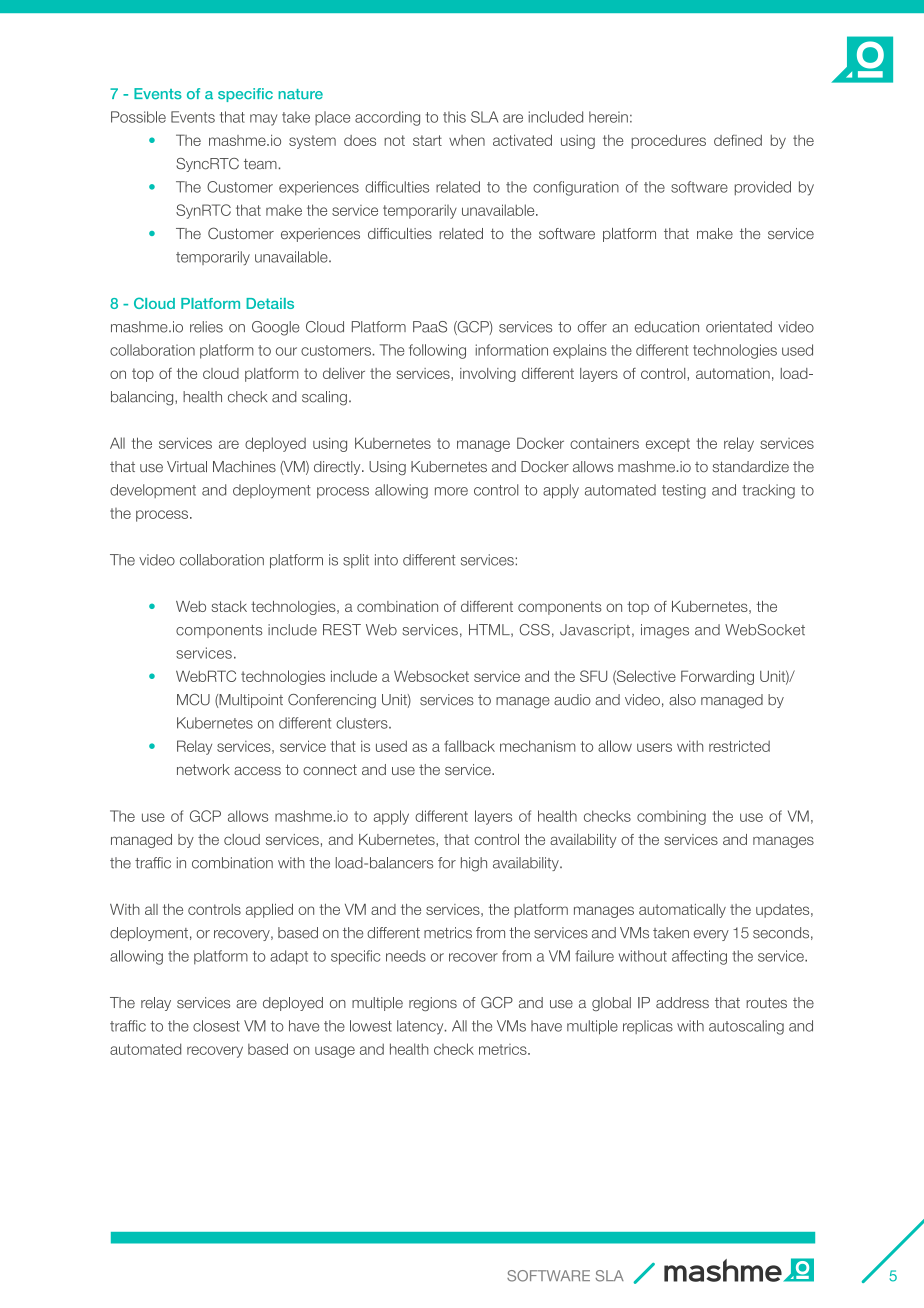  What do you see at coordinates (454, 117) in the screenshot?
I see `this` at bounding box center [454, 117].
